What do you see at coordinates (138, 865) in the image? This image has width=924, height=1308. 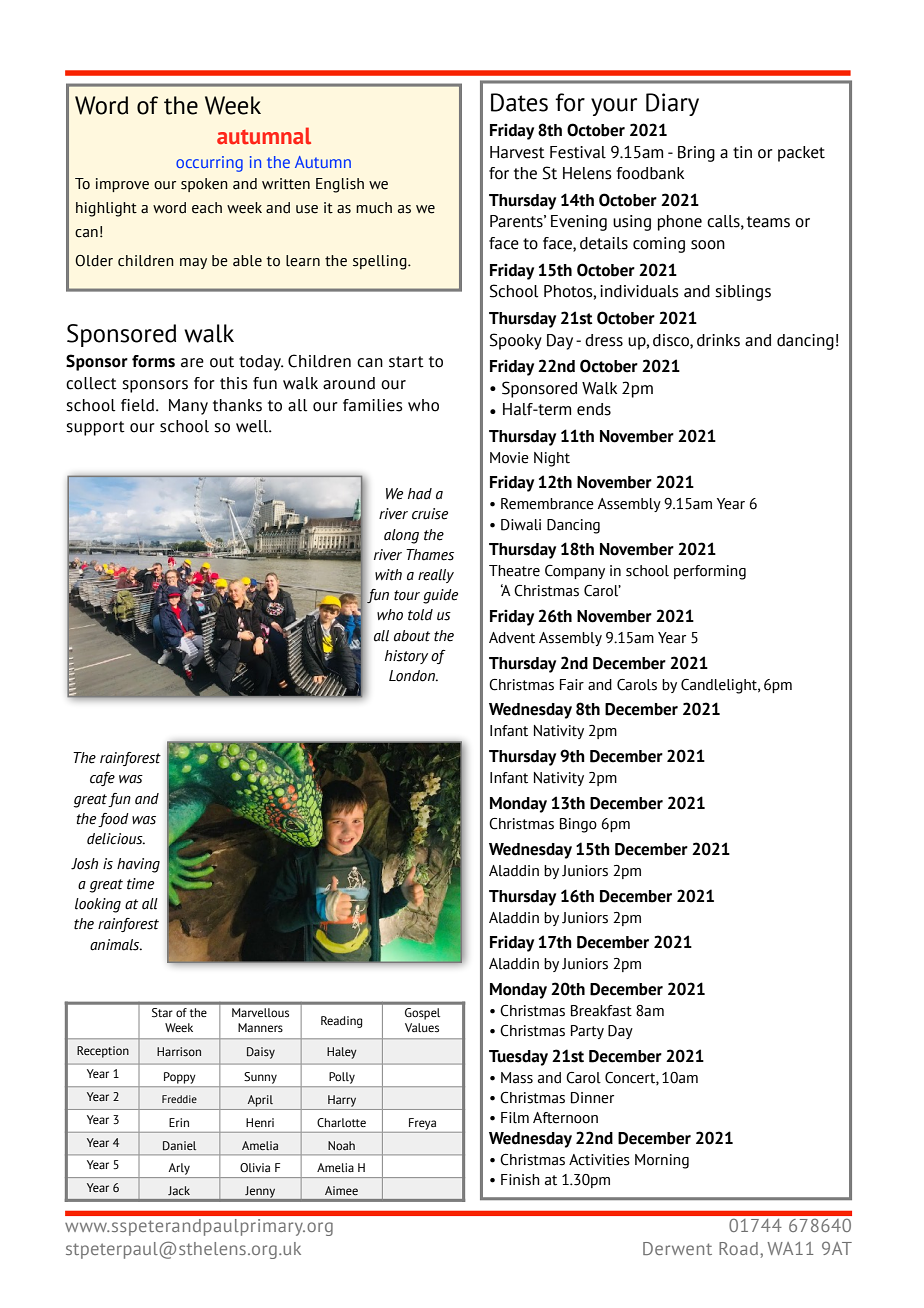 I see `having` at bounding box center [138, 865].
